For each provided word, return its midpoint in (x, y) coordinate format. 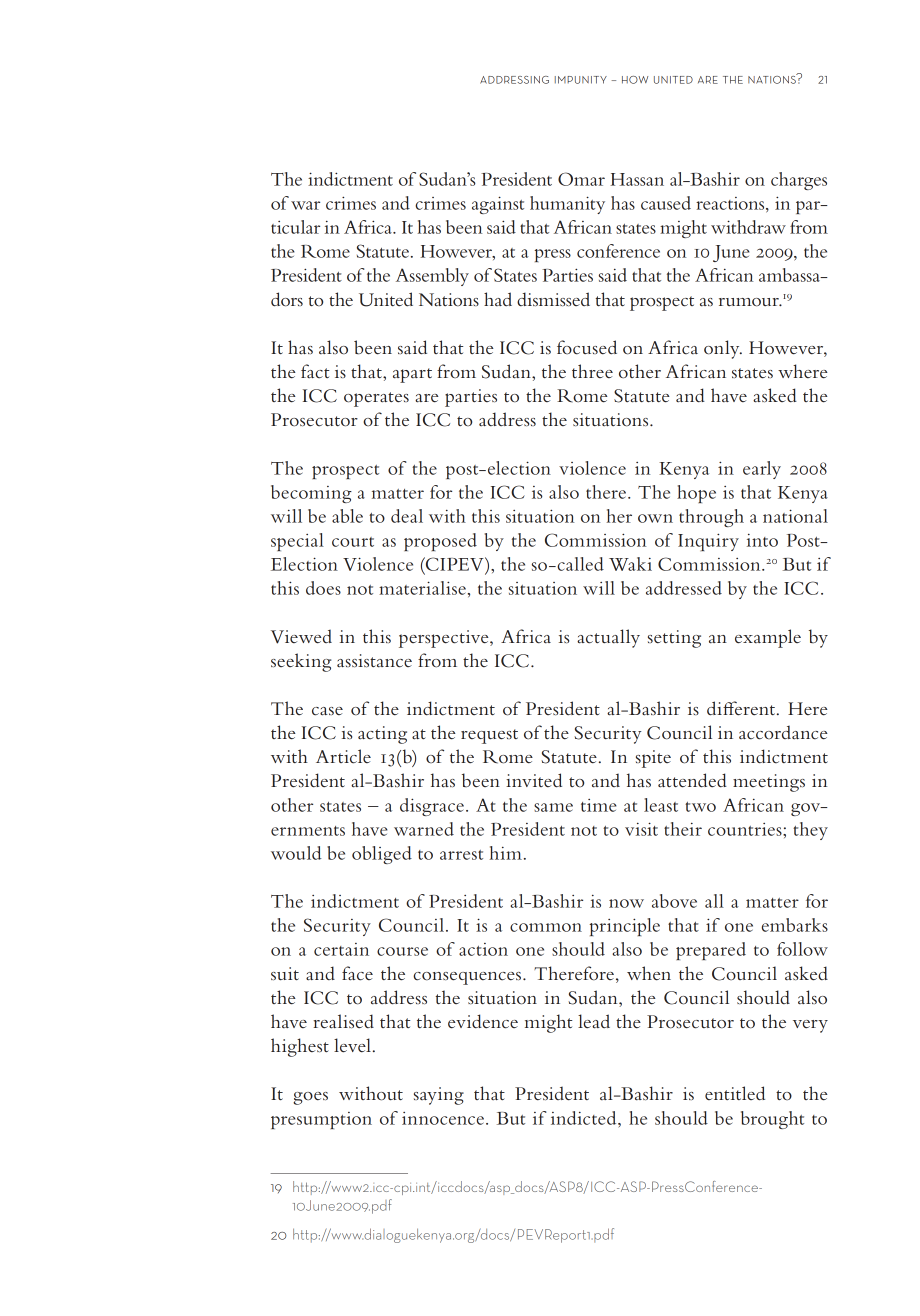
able (347, 516)
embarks (795, 925)
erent (754, 710)
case (327, 711)
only (723, 349)
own (655, 518)
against (498, 205)
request (489, 736)
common (546, 927)
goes (310, 1098)
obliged (382, 855)
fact (315, 371)
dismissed (553, 299)
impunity (581, 80)
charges (799, 181)
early (762, 470)
